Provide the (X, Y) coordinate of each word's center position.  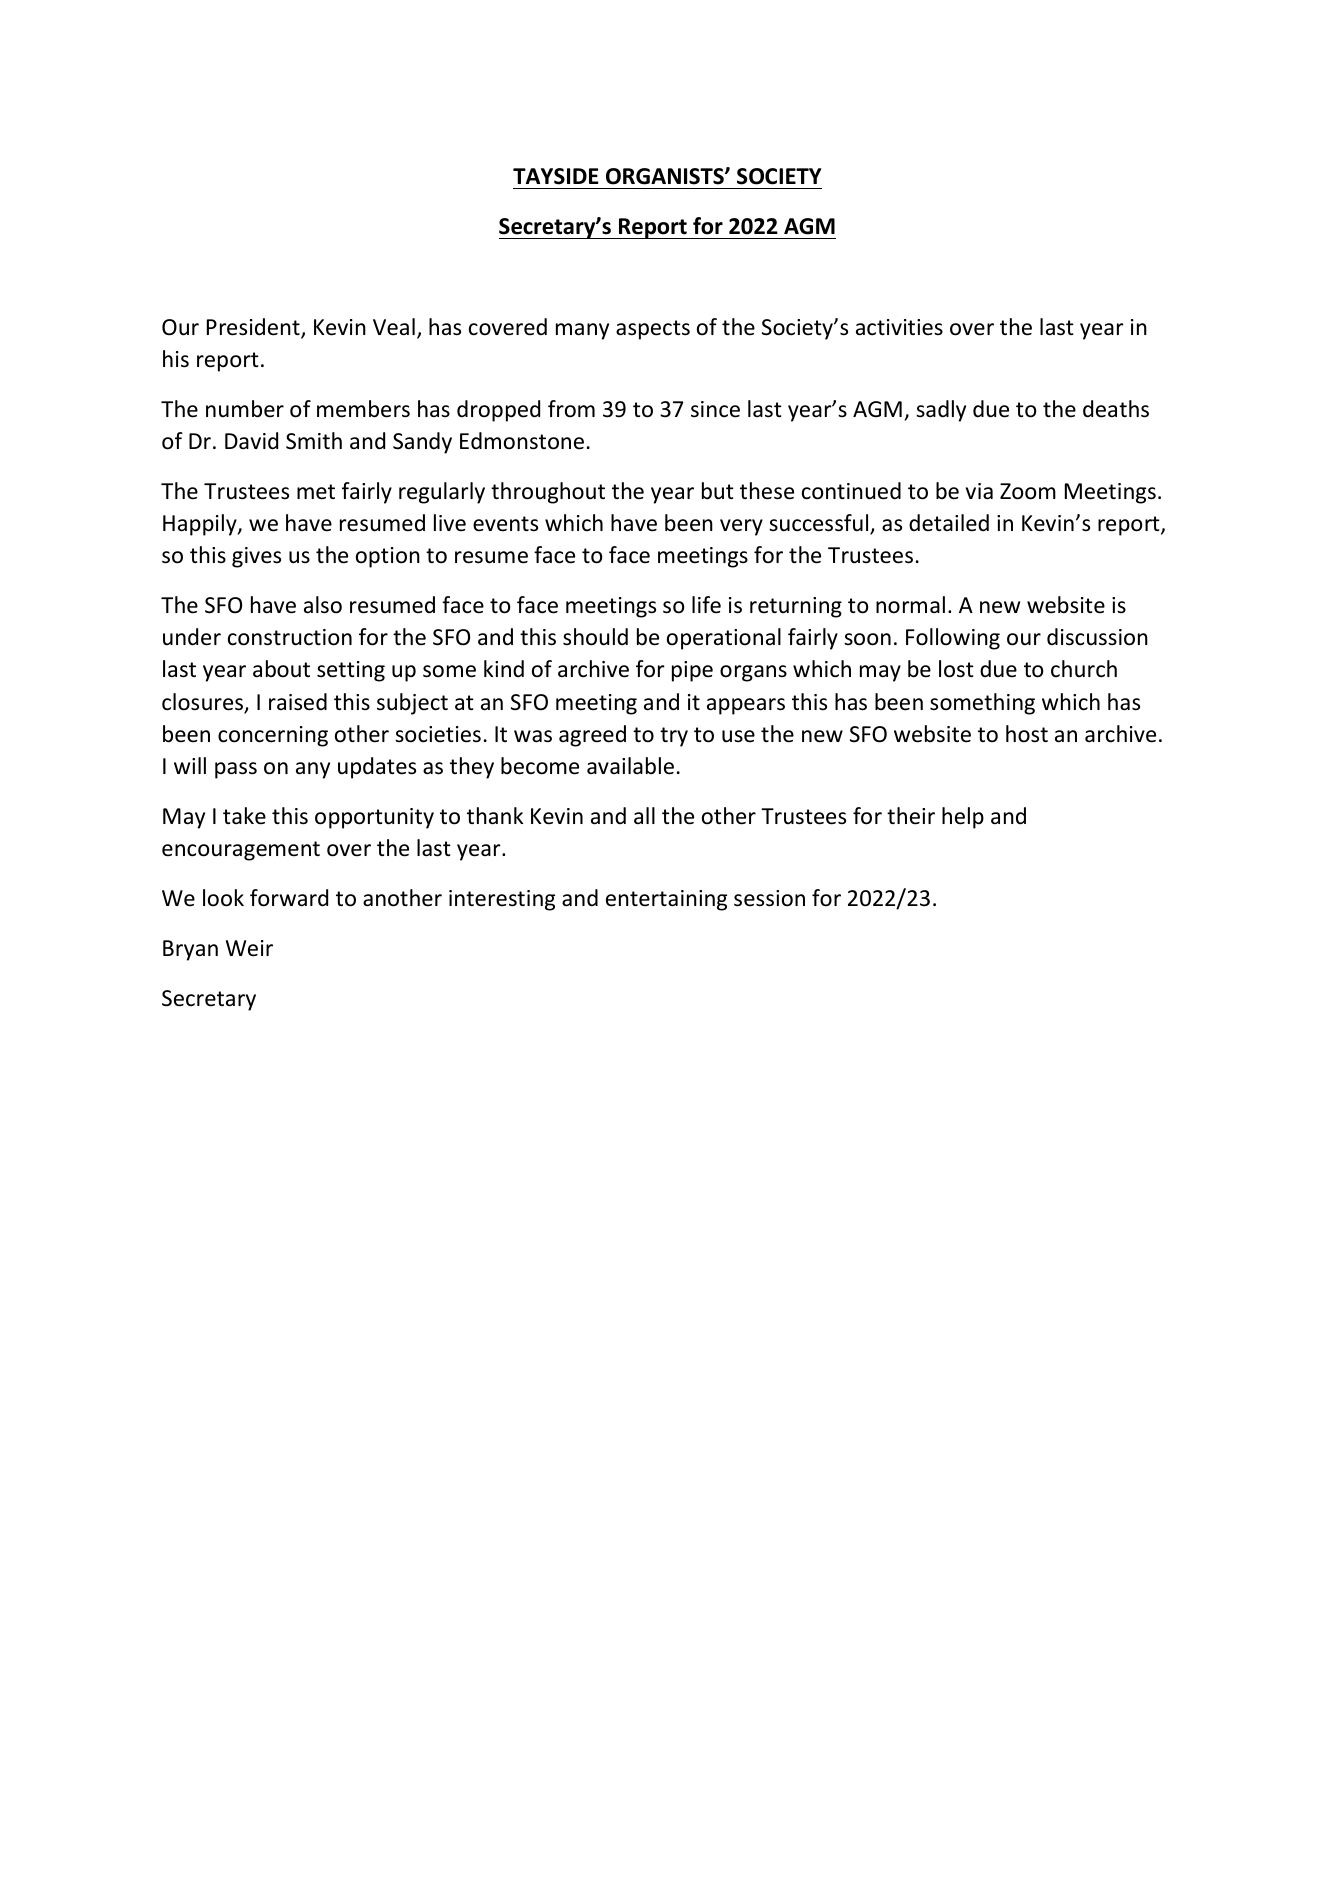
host (1027, 734)
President (254, 328)
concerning (273, 736)
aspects (653, 330)
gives (256, 557)
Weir (249, 948)
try (674, 737)
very (741, 527)
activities (899, 327)
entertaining (666, 900)
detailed (949, 523)
